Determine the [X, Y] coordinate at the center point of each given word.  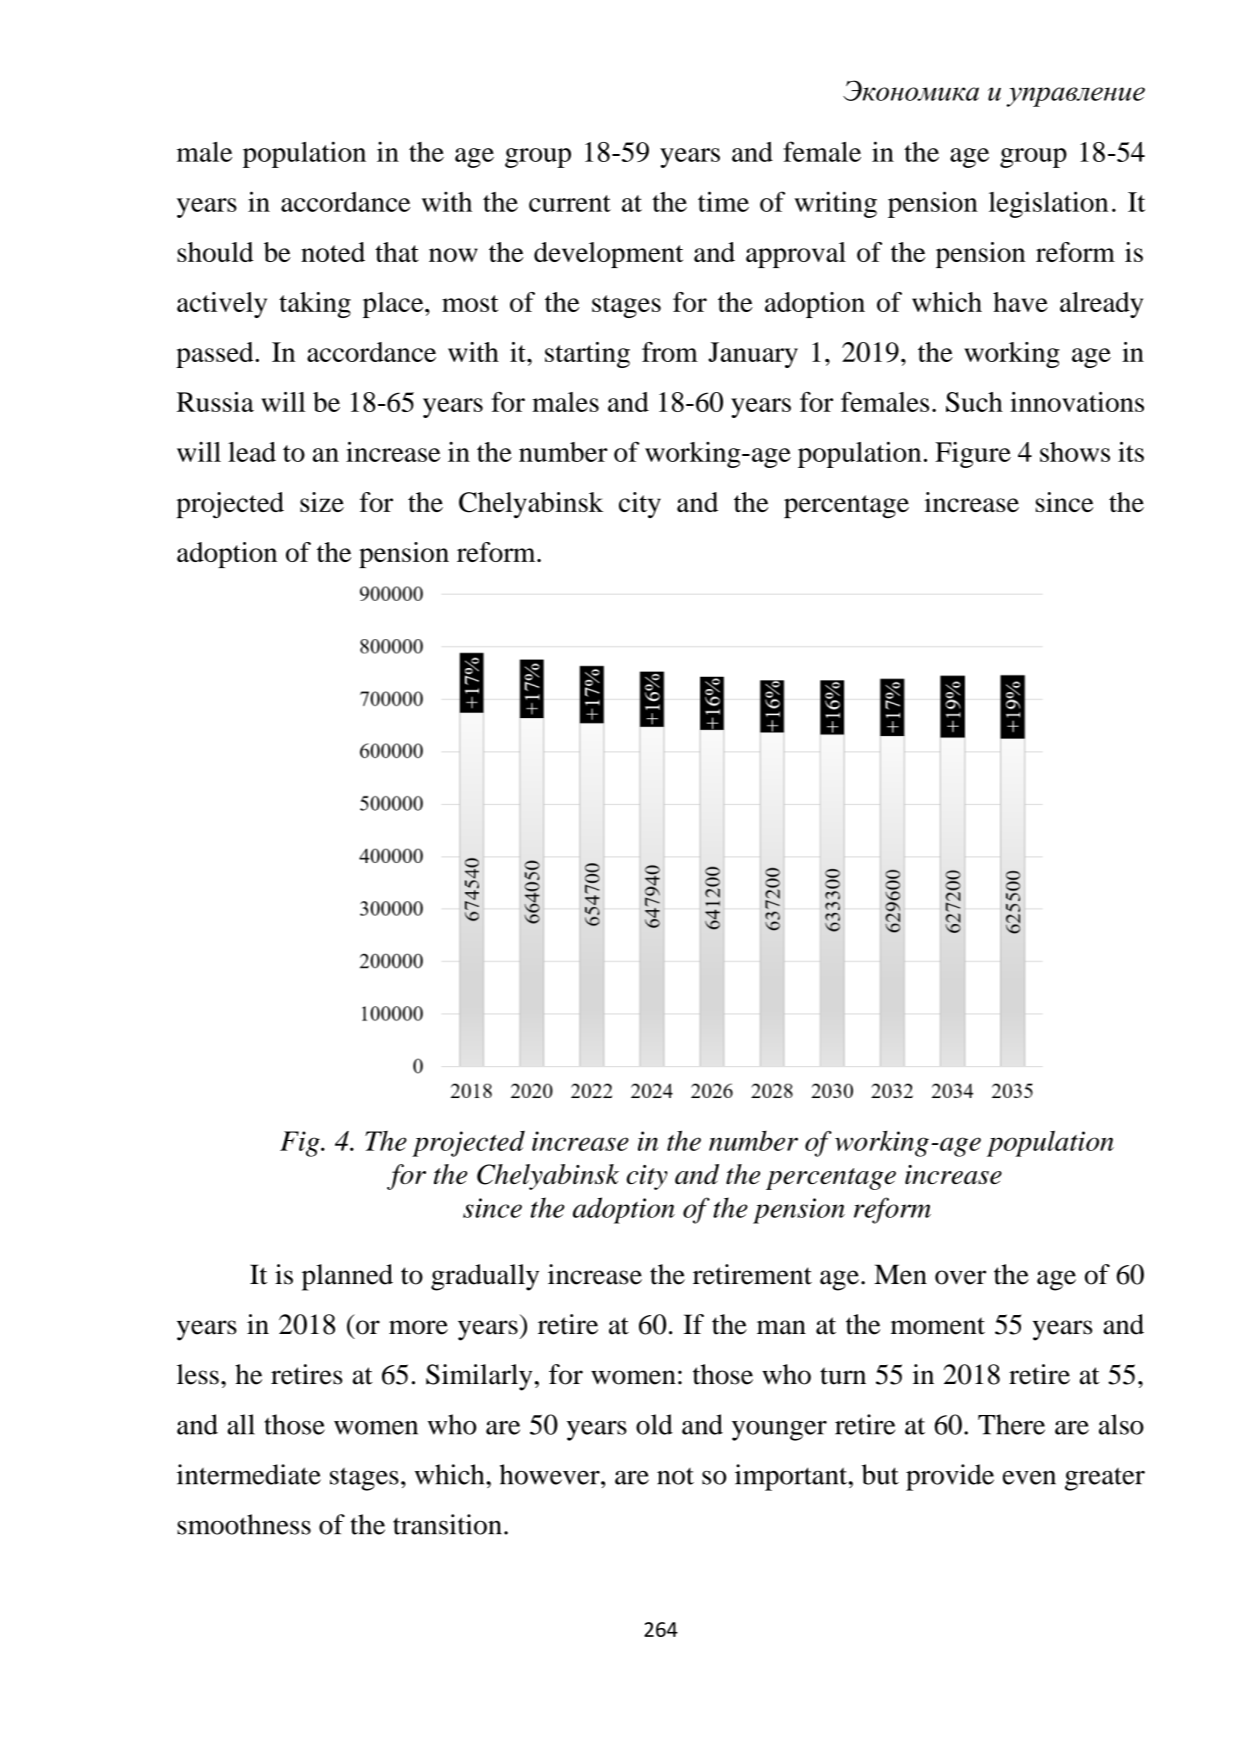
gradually [485, 1277]
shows [1075, 452]
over [960, 1277]
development [608, 255]
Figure [973, 455]
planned [347, 1277]
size [322, 502]
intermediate [249, 1474]
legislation [1048, 204]
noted [333, 252]
